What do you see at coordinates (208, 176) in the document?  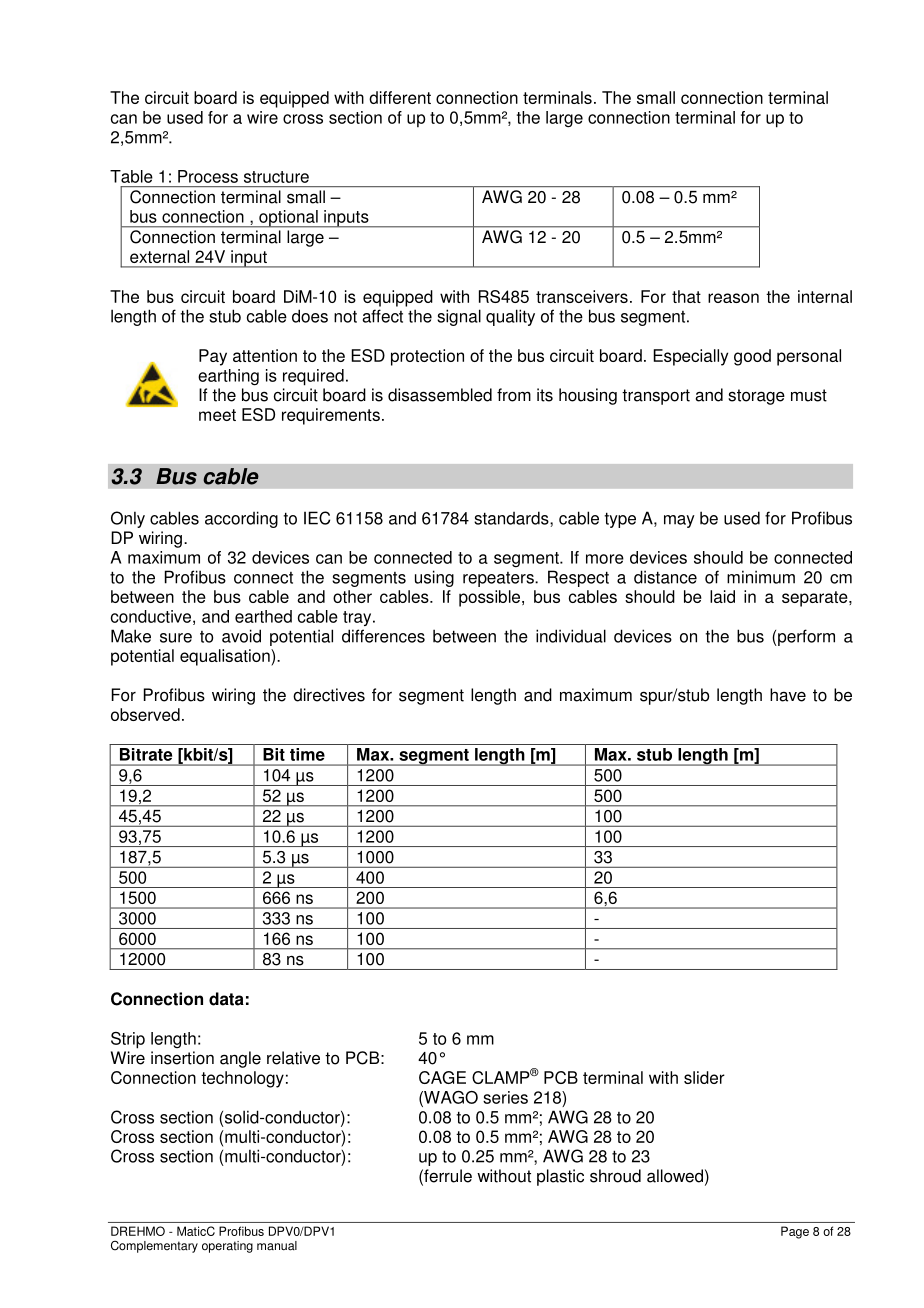 I see `Process` at bounding box center [208, 176].
